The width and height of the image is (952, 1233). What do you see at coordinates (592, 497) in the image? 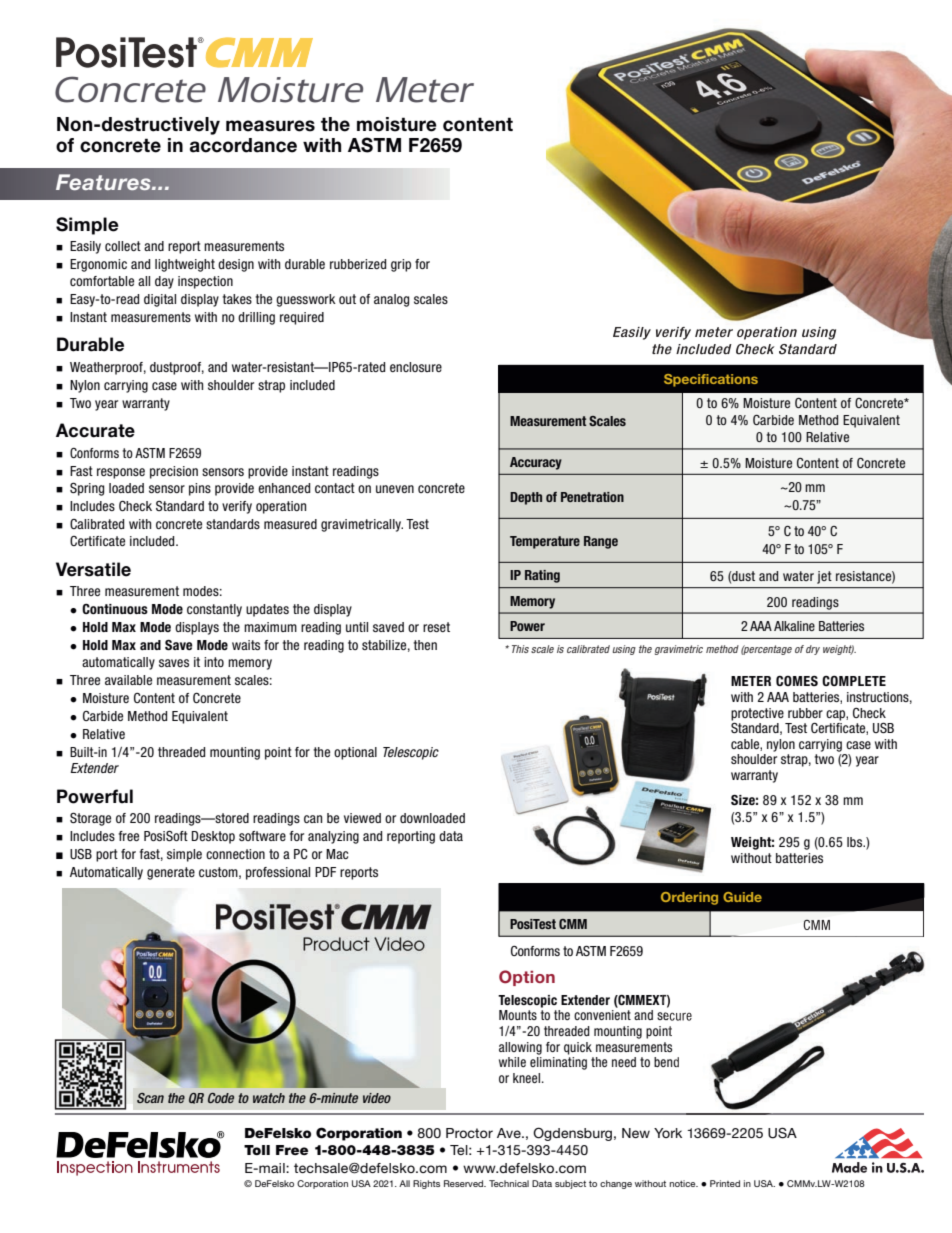
I see `Penetration` at bounding box center [592, 497].
